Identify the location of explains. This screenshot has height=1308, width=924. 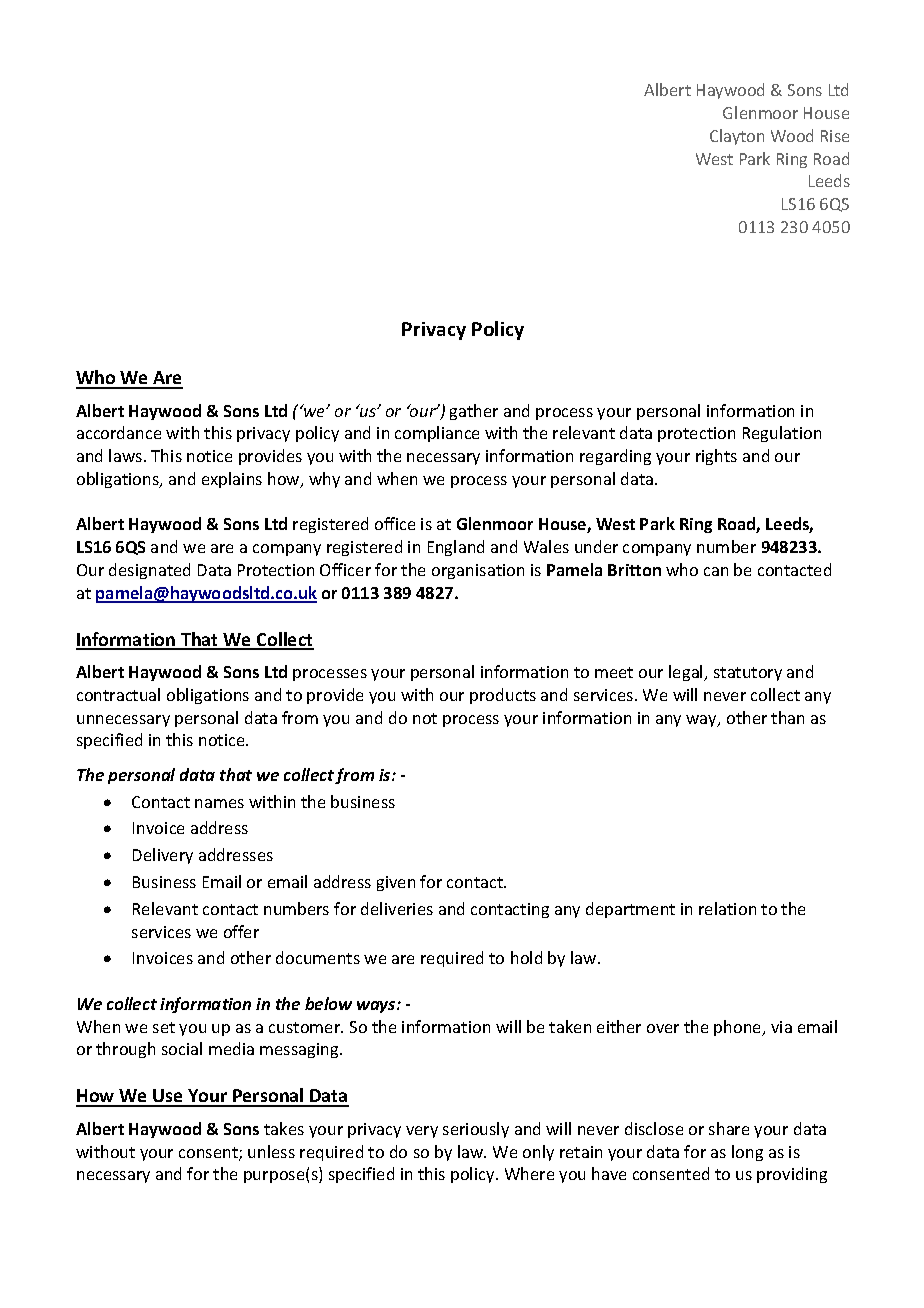
(232, 480).
